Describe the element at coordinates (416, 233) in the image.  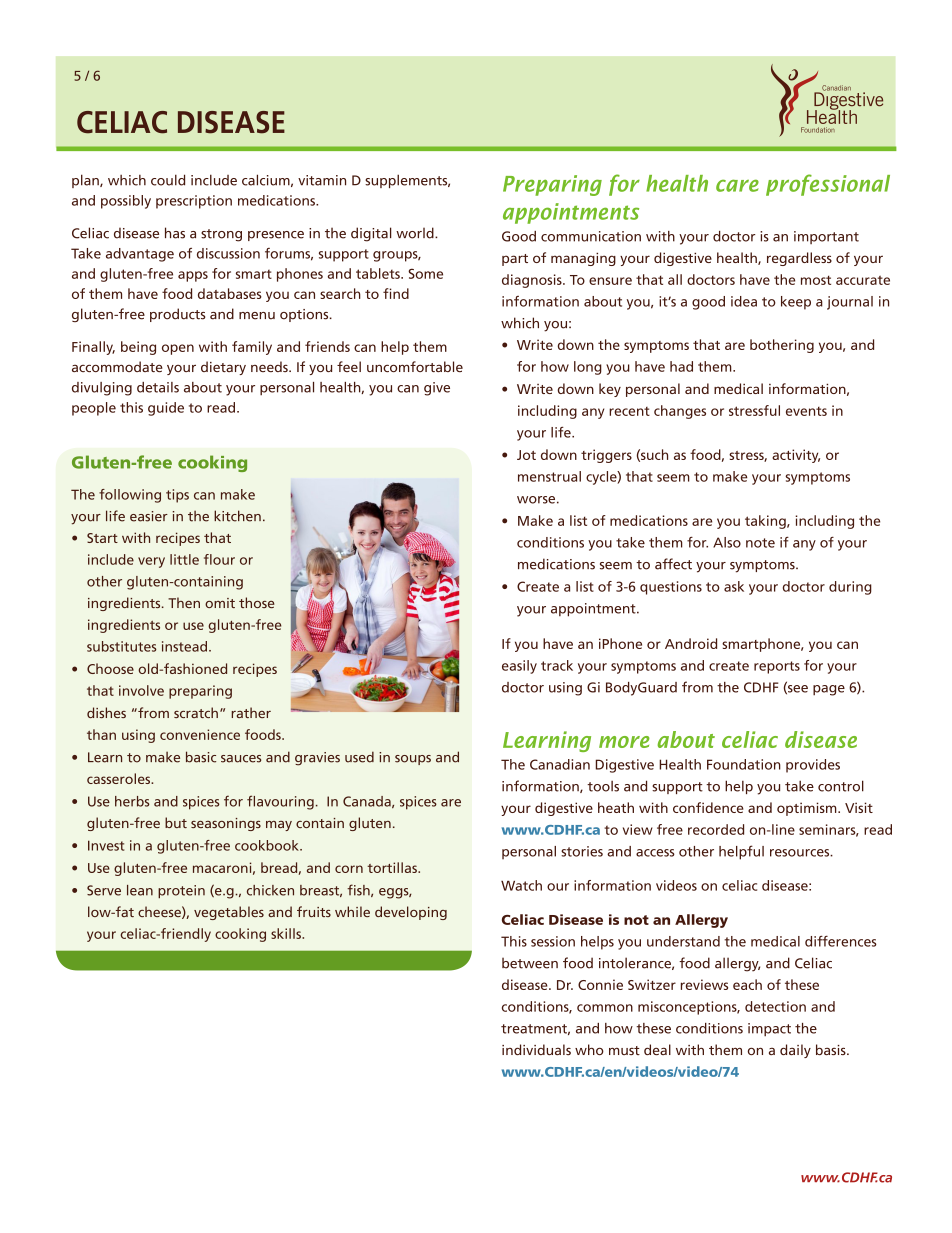
I see `world` at that location.
